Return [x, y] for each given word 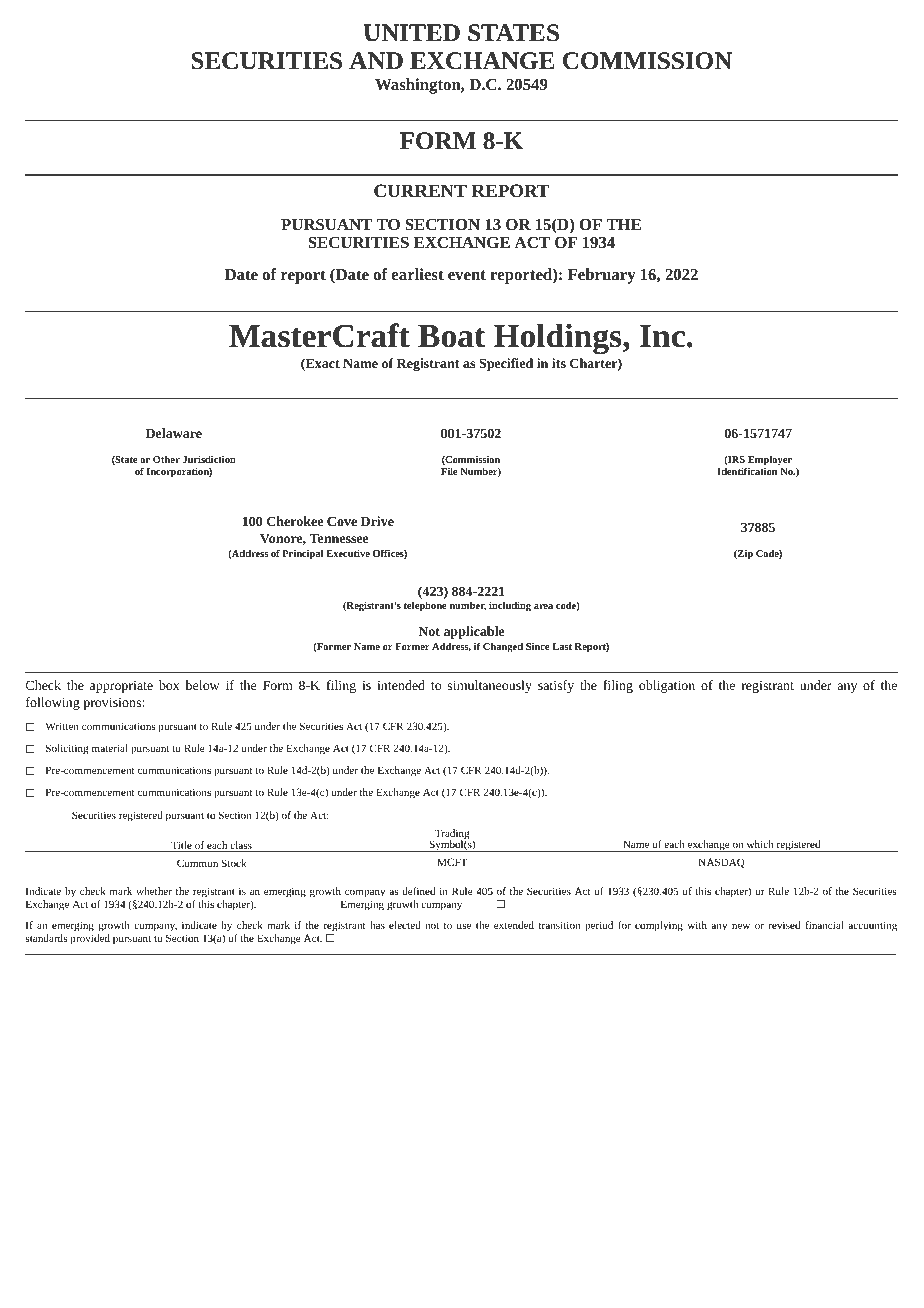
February [602, 276]
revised [784, 925]
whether [154, 891]
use [464, 926]
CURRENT [420, 190]
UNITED [412, 33]
